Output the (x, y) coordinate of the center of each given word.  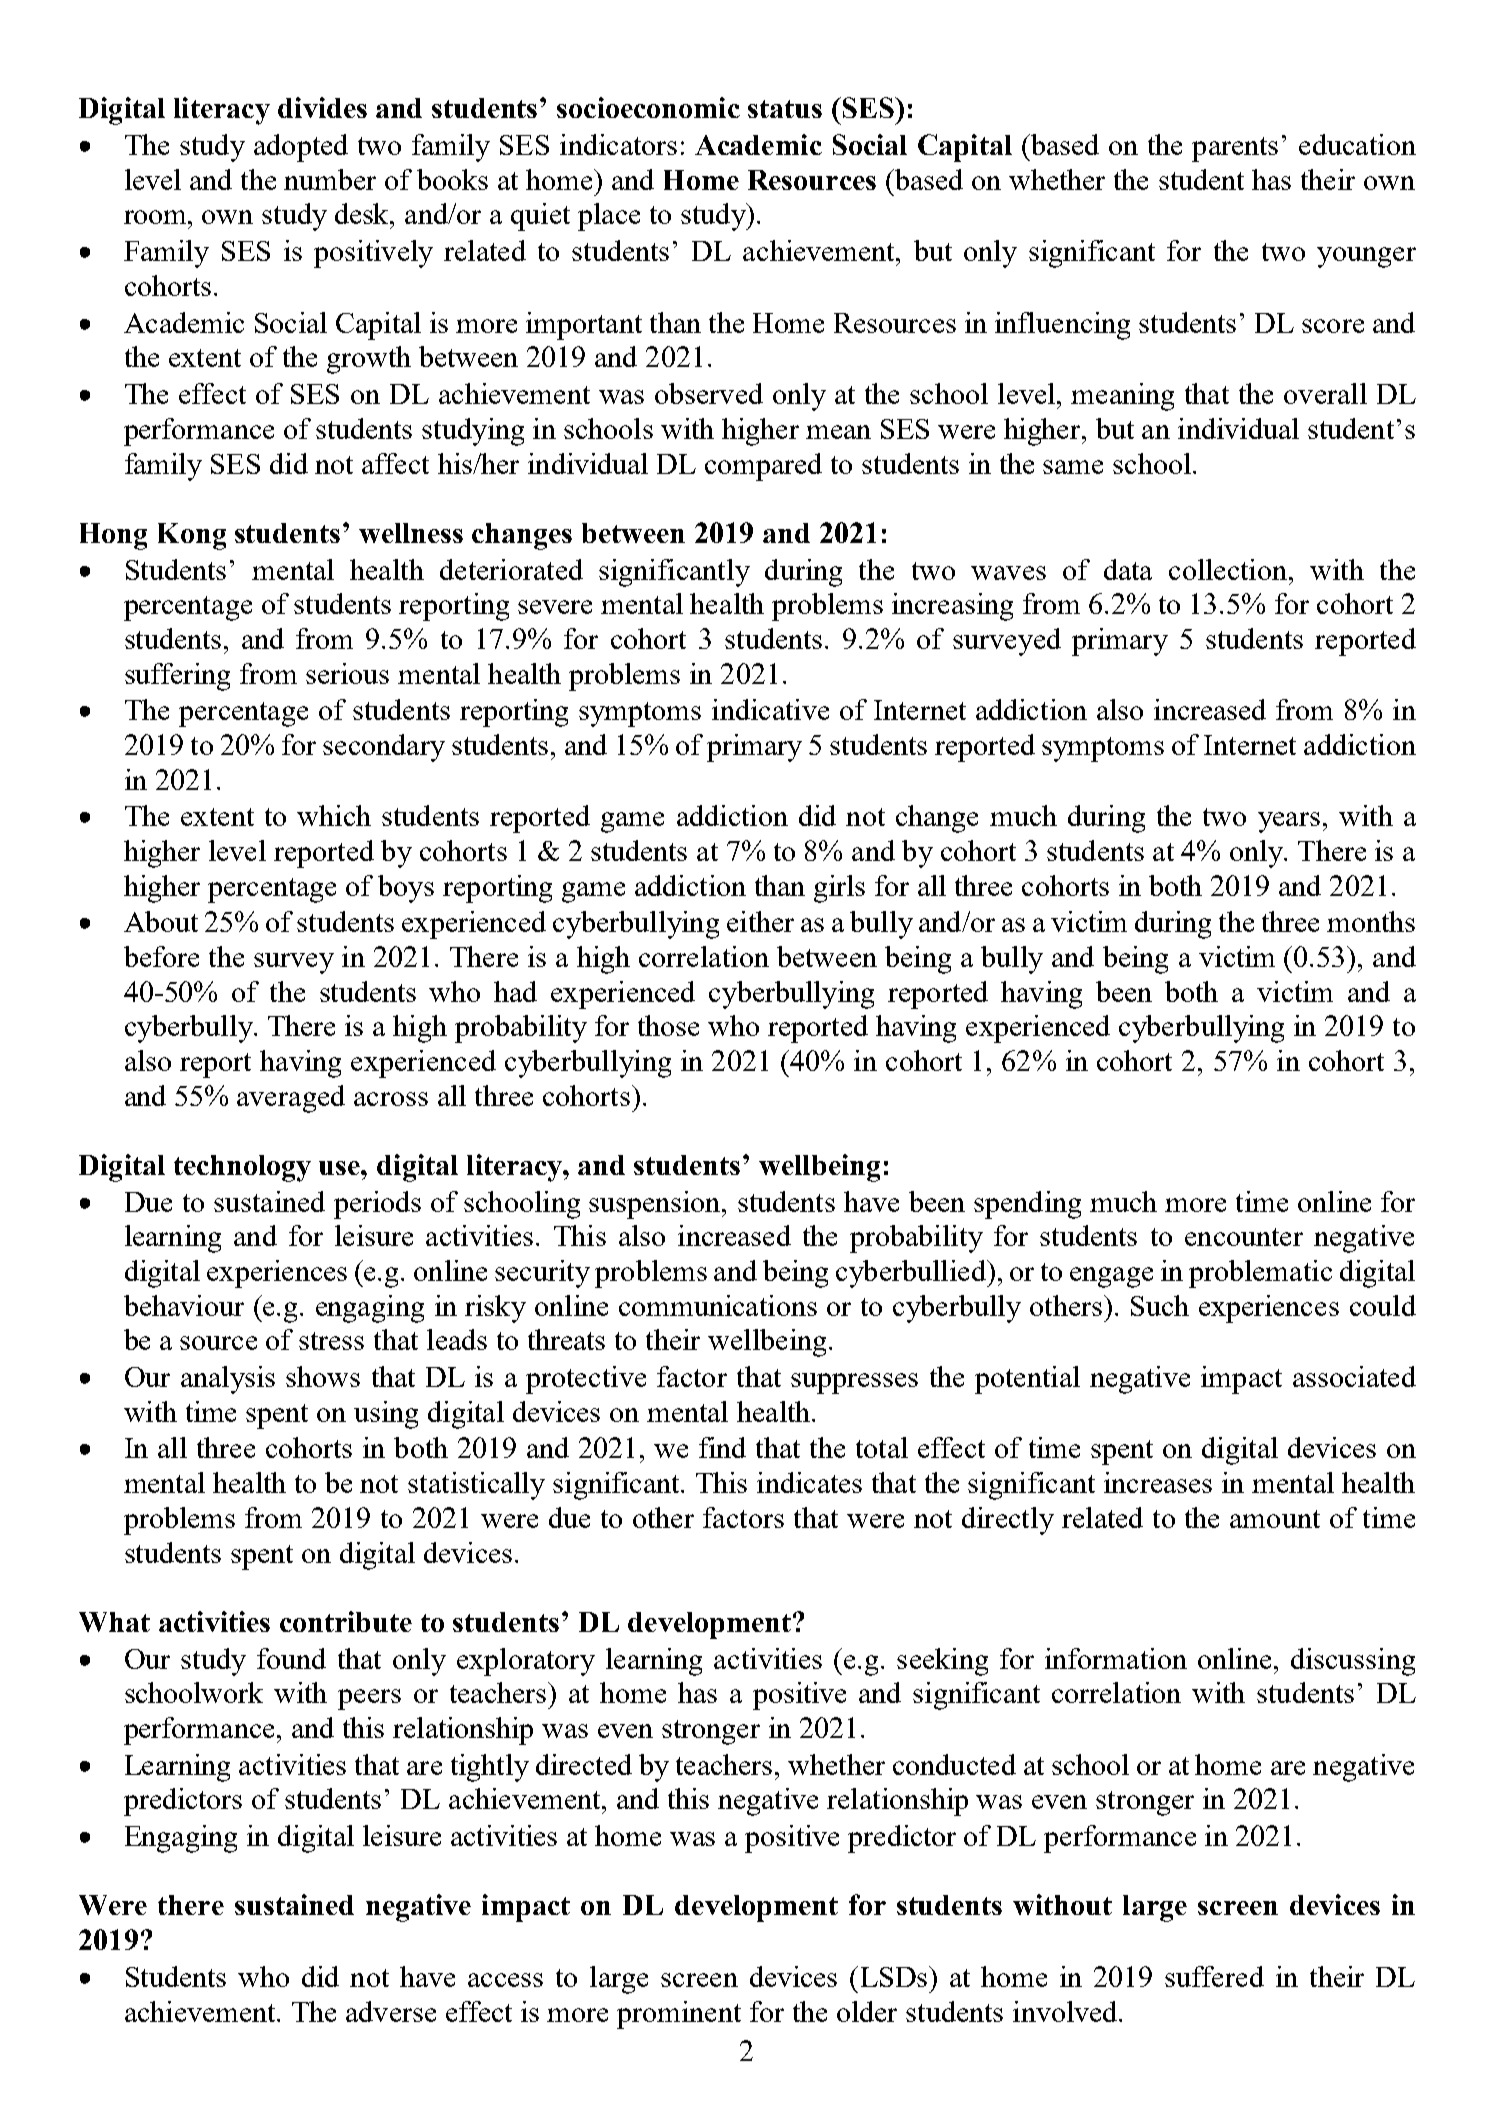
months (1371, 921)
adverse (391, 2011)
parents (1235, 149)
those (668, 1025)
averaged (291, 1099)
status (785, 109)
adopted (301, 148)
